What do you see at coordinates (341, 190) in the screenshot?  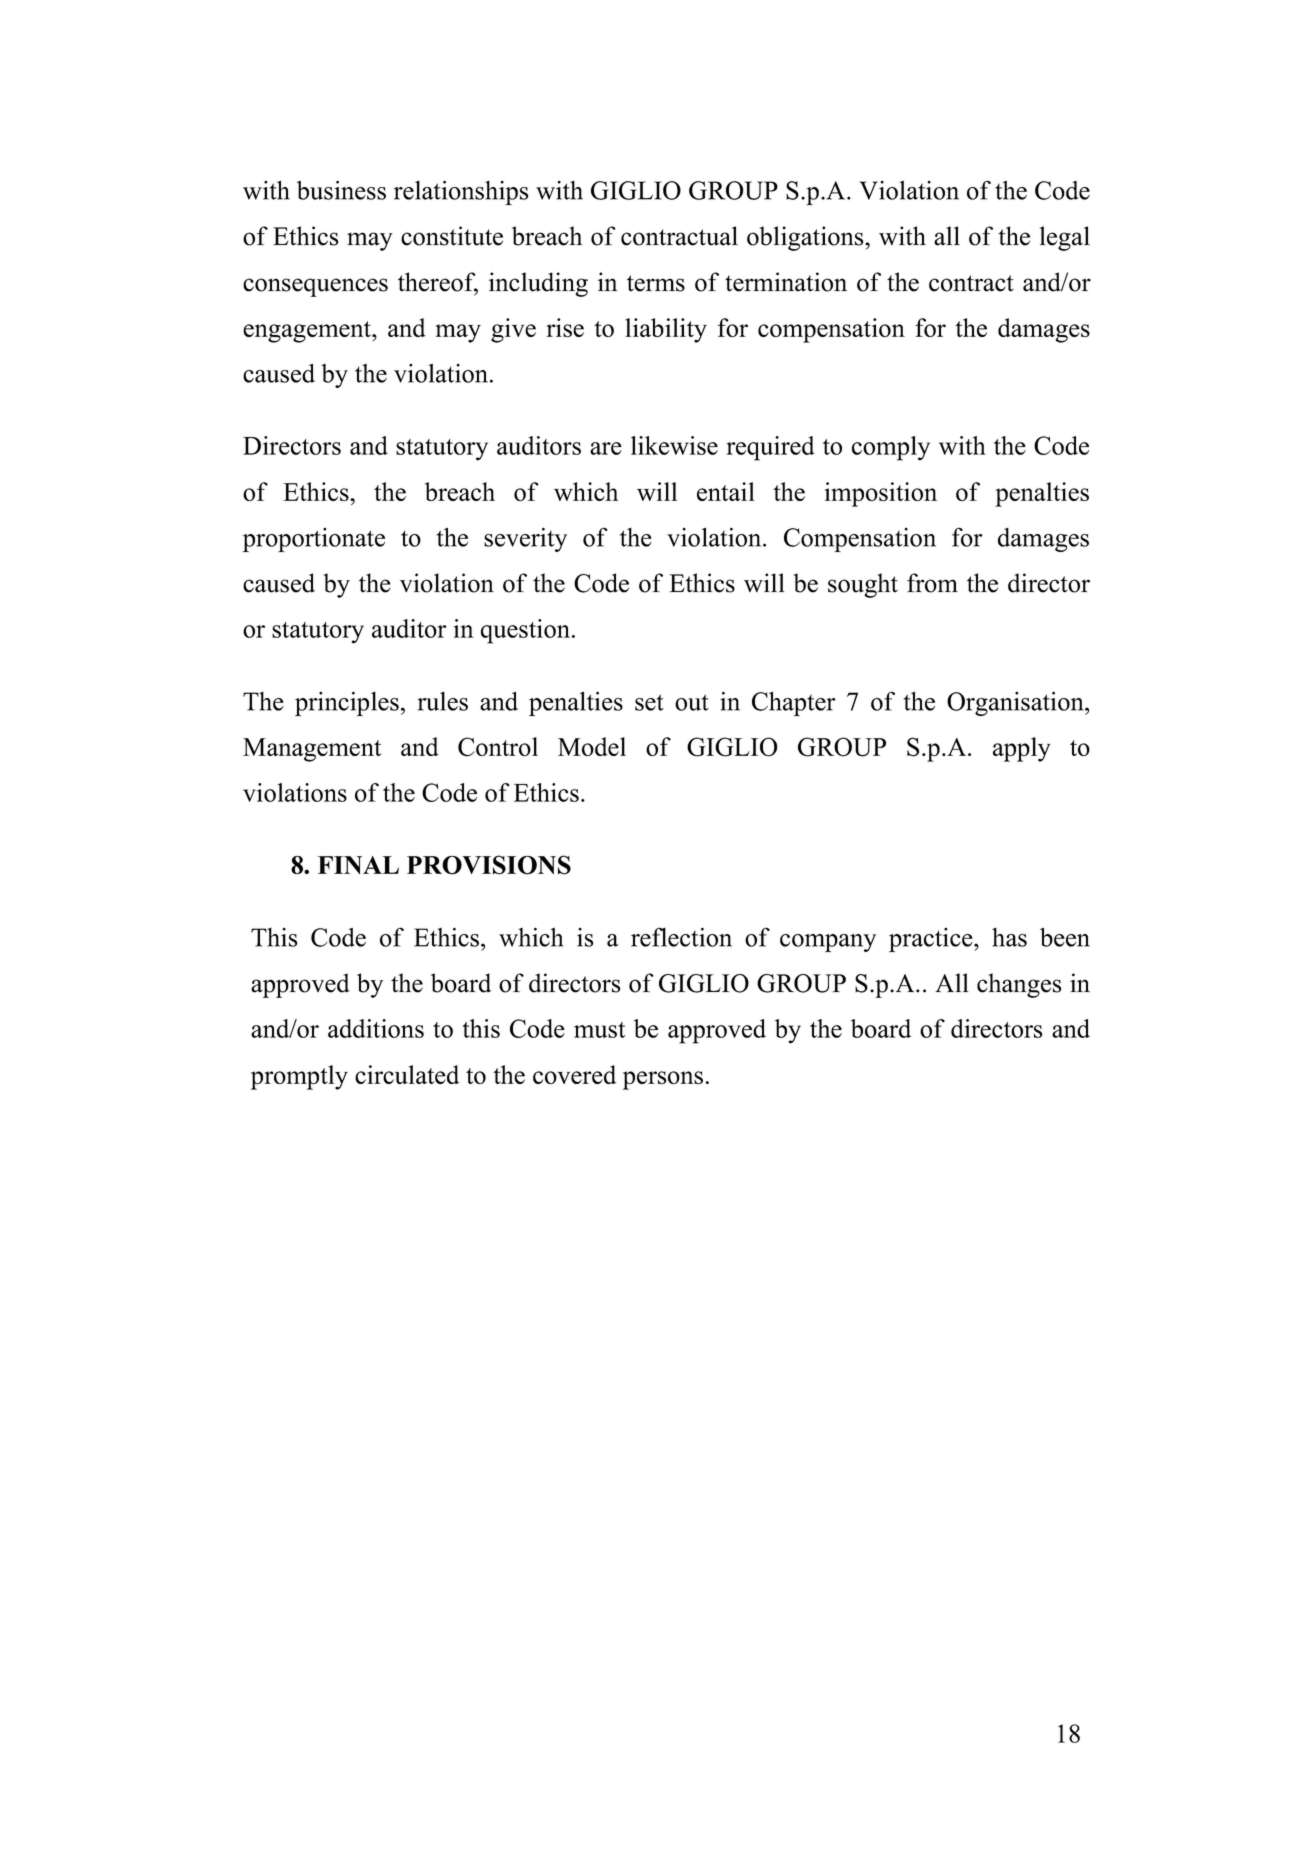 I see `business` at bounding box center [341, 190].
